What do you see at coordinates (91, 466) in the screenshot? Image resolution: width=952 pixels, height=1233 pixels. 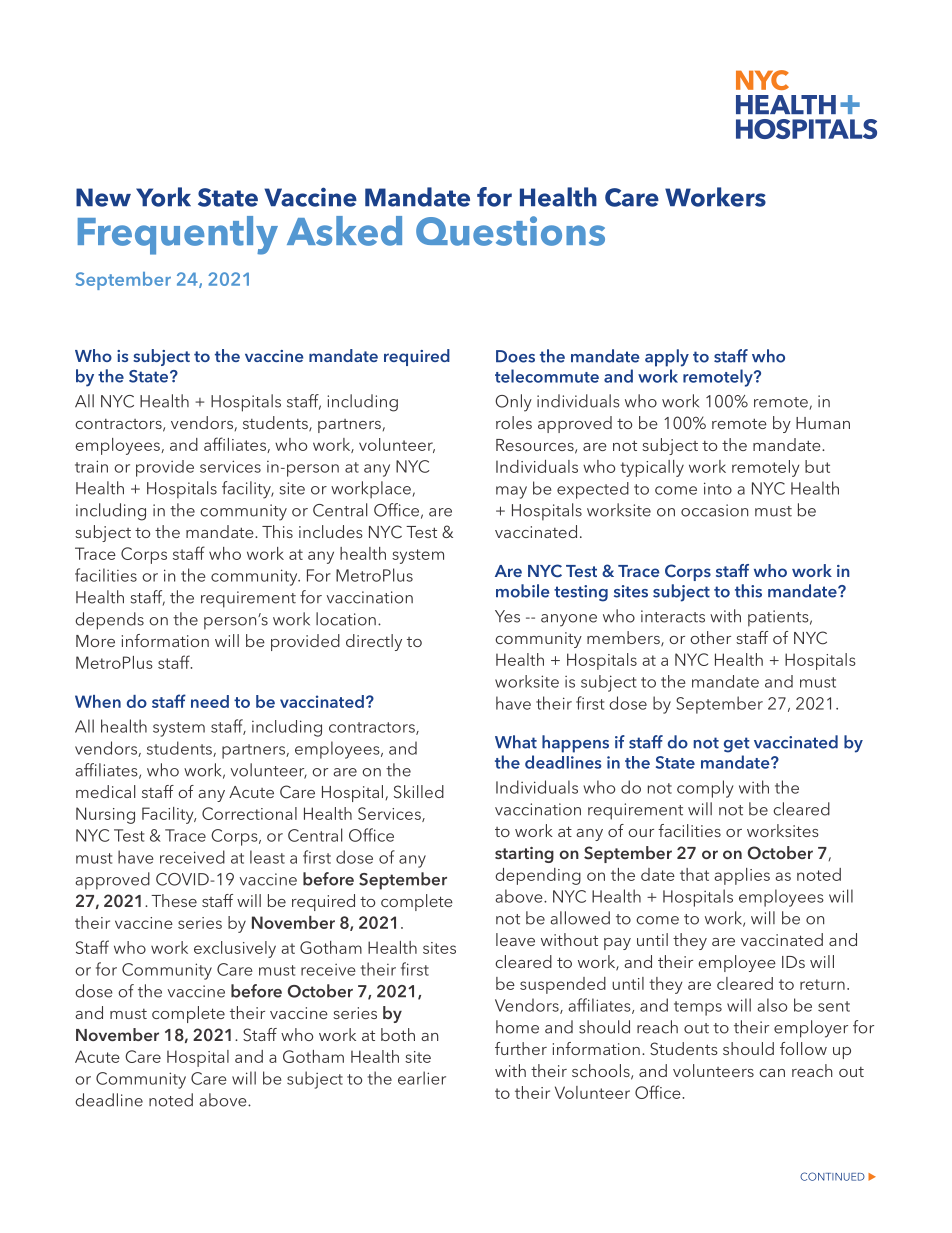 I see `train` at bounding box center [91, 466].
